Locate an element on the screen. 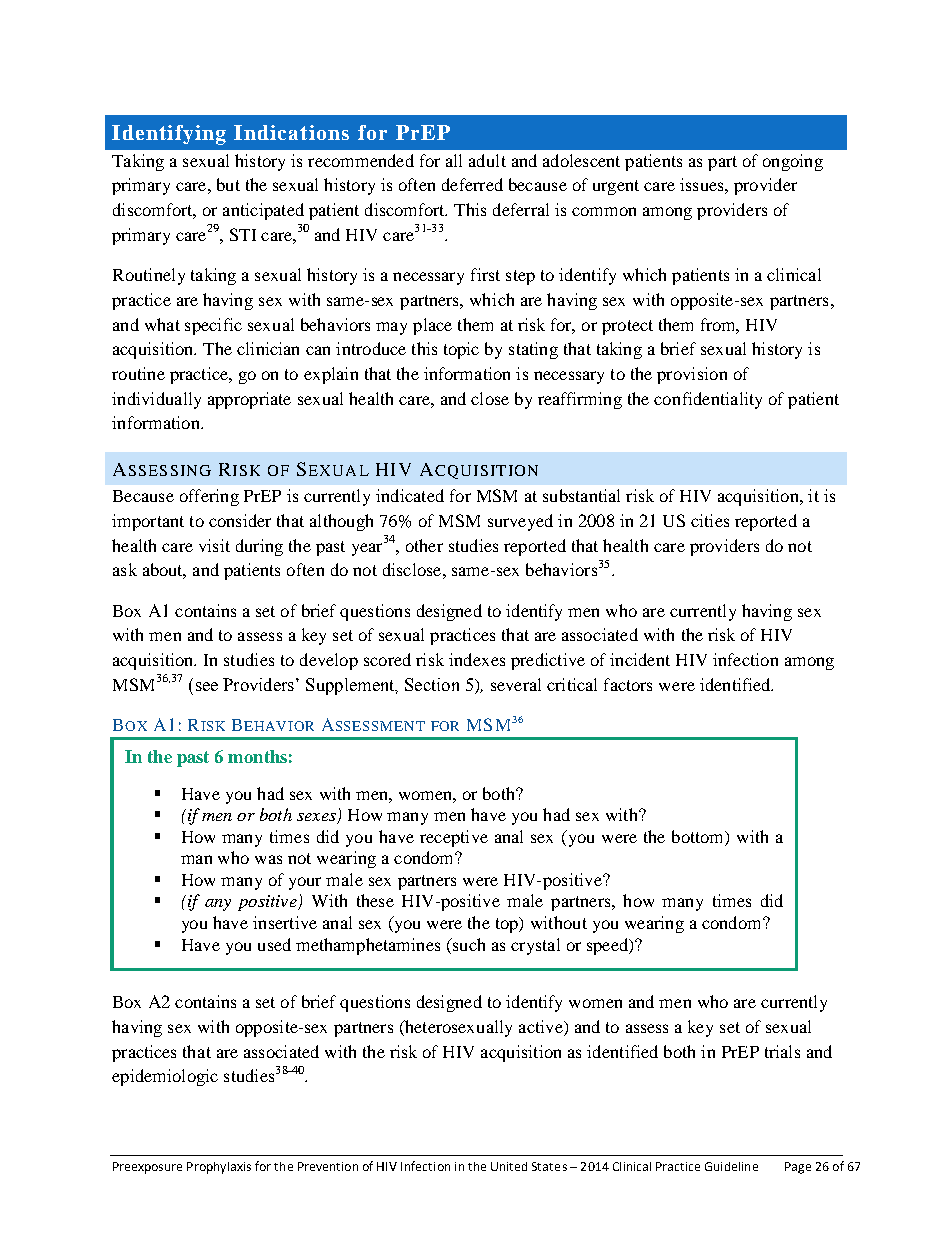 The width and height of the screenshot is (952, 1233). adult is located at coordinates (487, 160).
